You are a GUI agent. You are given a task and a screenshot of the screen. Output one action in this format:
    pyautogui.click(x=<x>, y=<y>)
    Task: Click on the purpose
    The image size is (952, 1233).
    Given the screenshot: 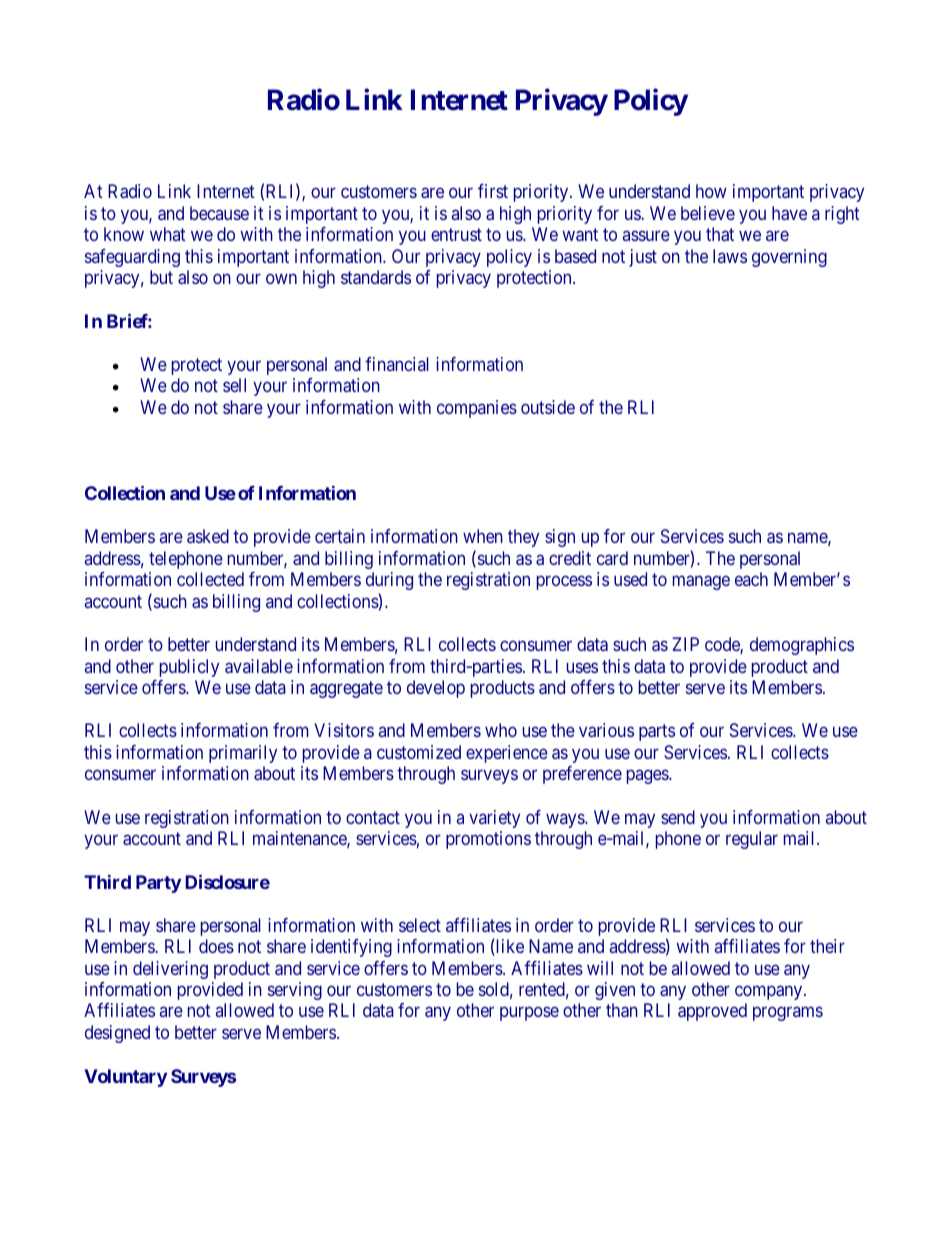 What is the action you would take?
    pyautogui.click(x=529, y=1014)
